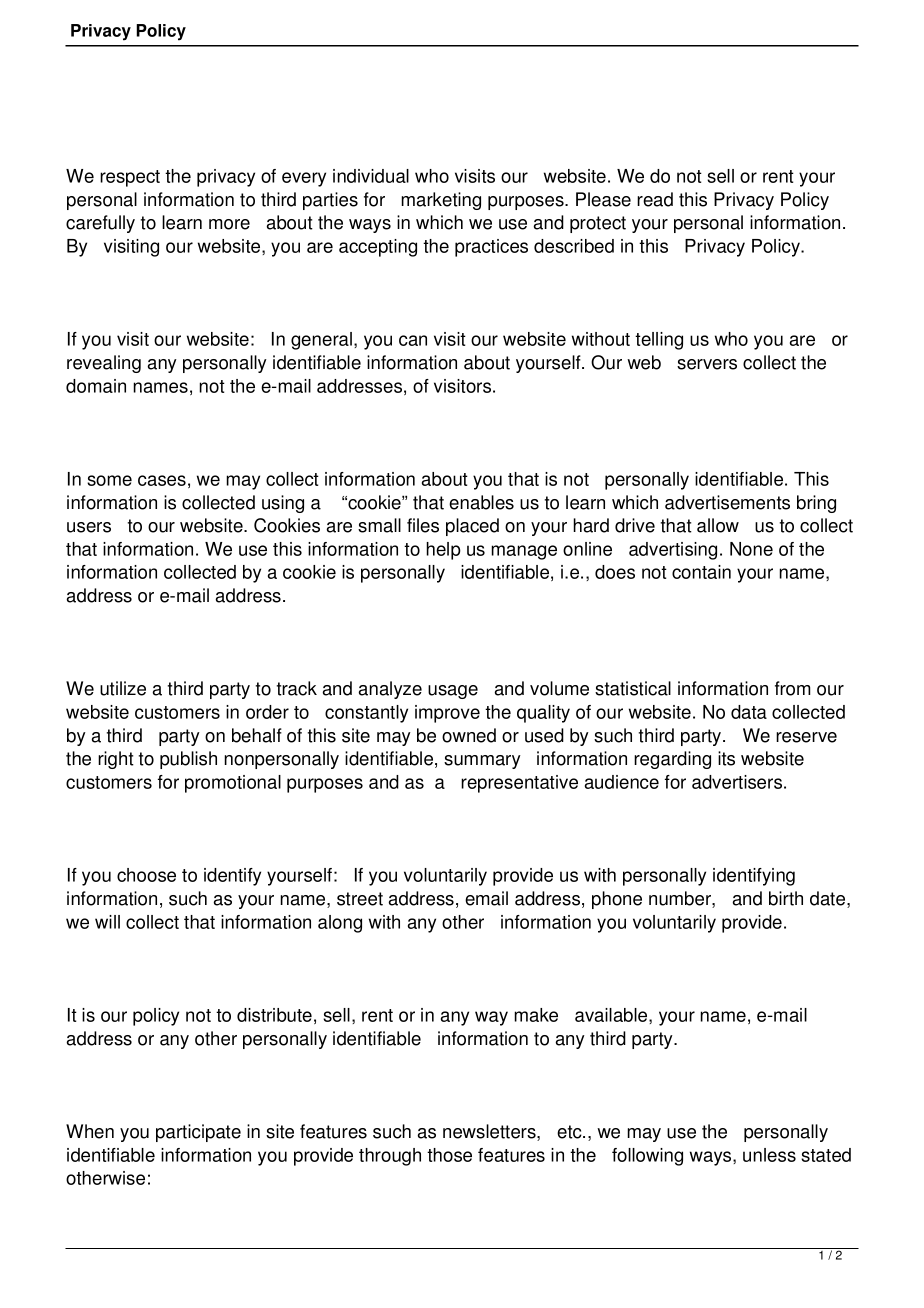 The height and width of the screenshot is (1308, 924). What do you see at coordinates (441, 201) in the screenshot?
I see `marketing` at bounding box center [441, 201].
